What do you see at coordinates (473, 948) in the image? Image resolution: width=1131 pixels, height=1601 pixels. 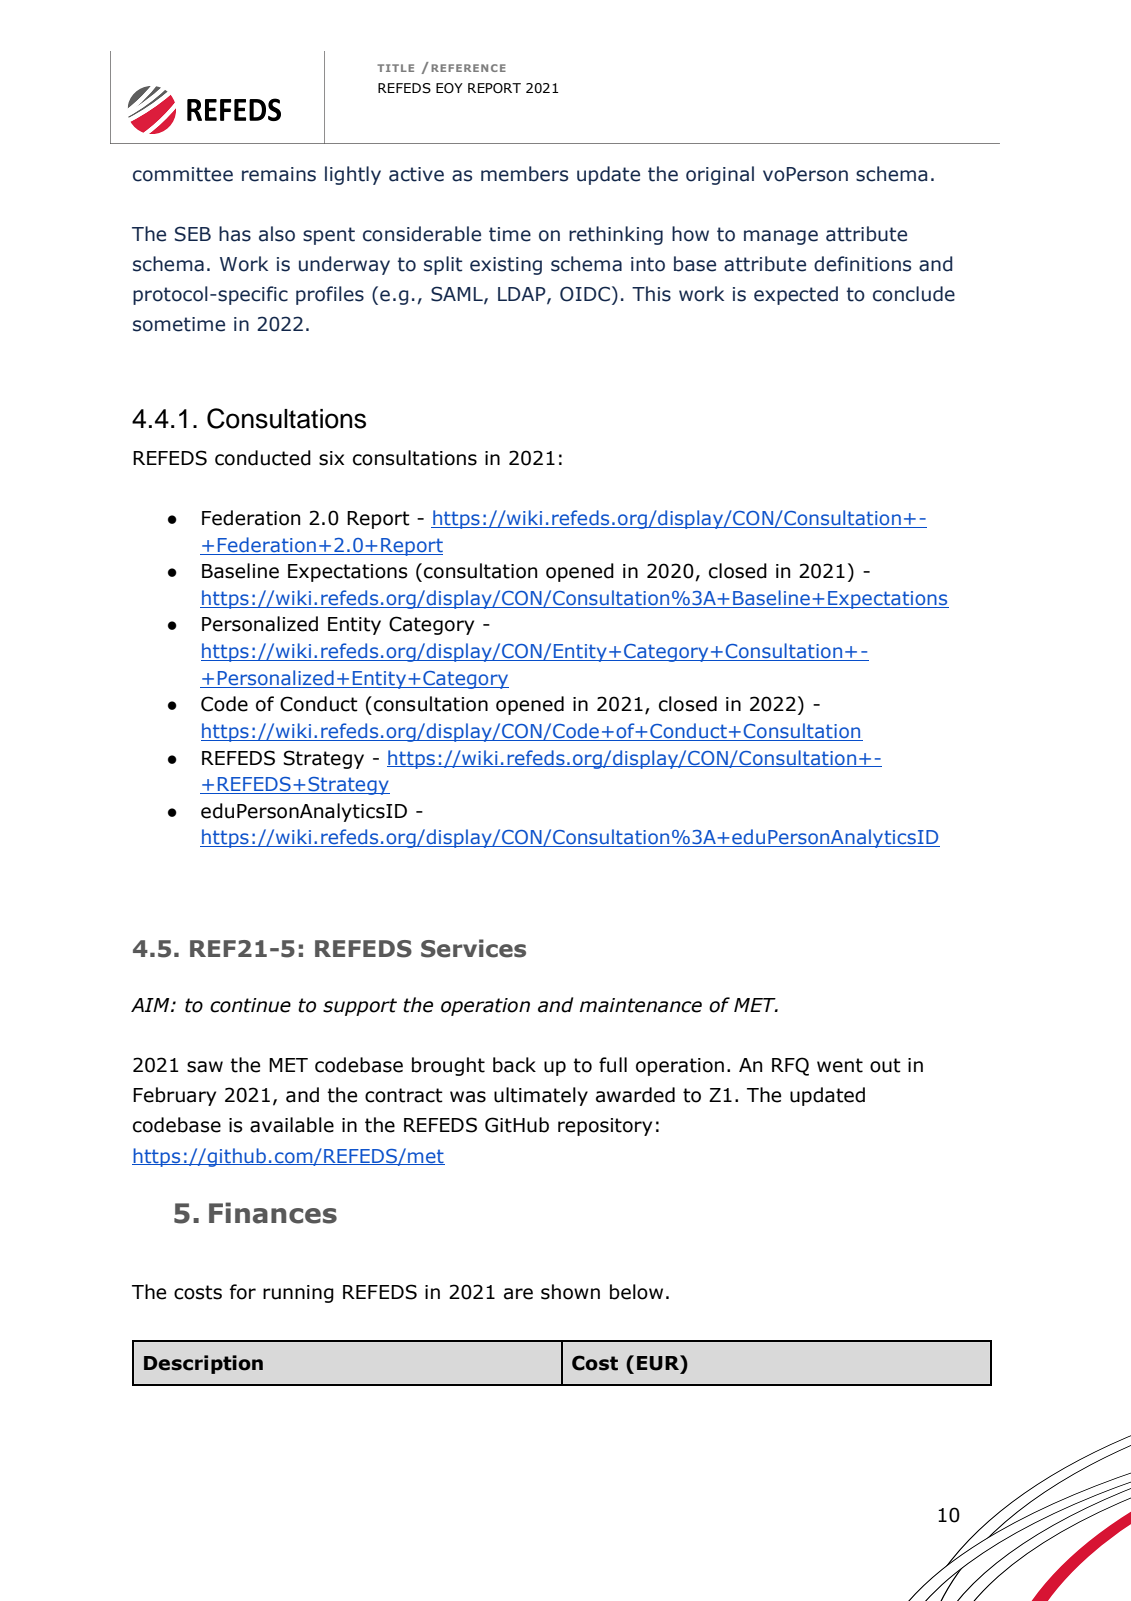 I see `Services` at bounding box center [473, 948].
